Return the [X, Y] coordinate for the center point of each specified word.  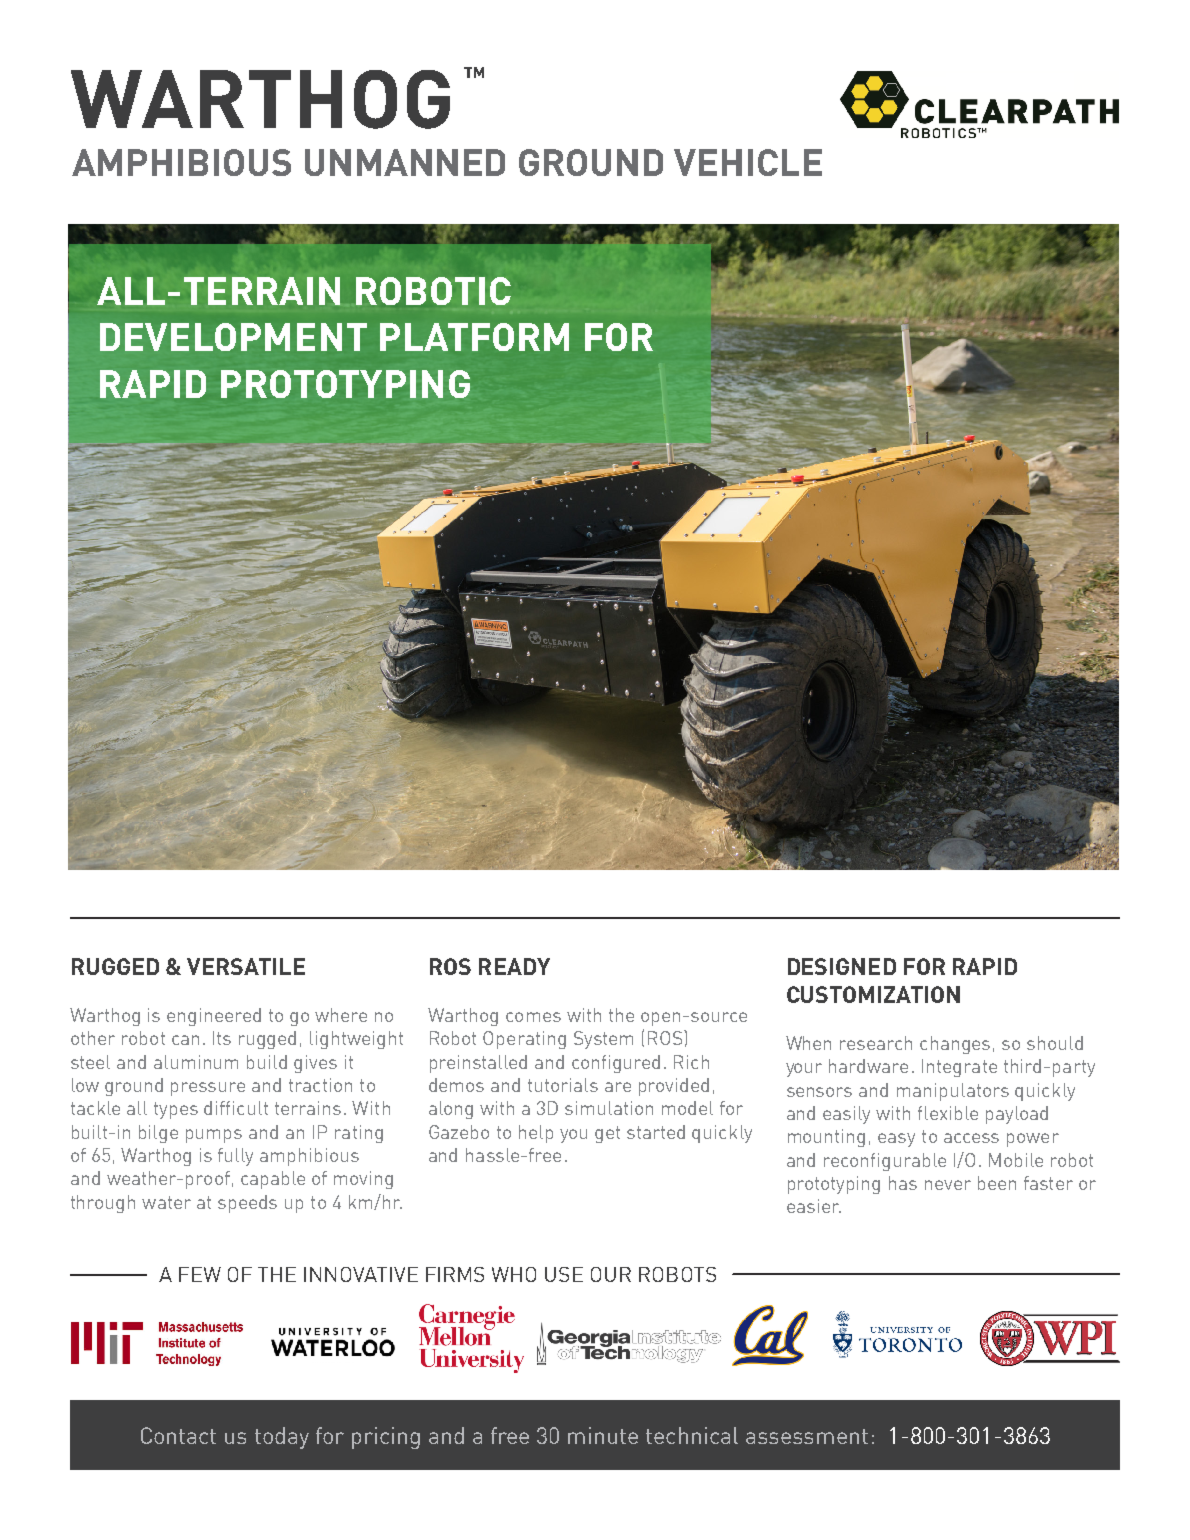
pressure [208, 1089]
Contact [178, 1435]
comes [533, 1017]
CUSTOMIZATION [873, 994]
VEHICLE [748, 162]
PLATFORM [474, 337]
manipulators [953, 1092]
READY [514, 966]
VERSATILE [246, 966]
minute [603, 1435]
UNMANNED [405, 162]
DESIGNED [842, 966]
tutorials [563, 1085]
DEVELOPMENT [233, 337]
